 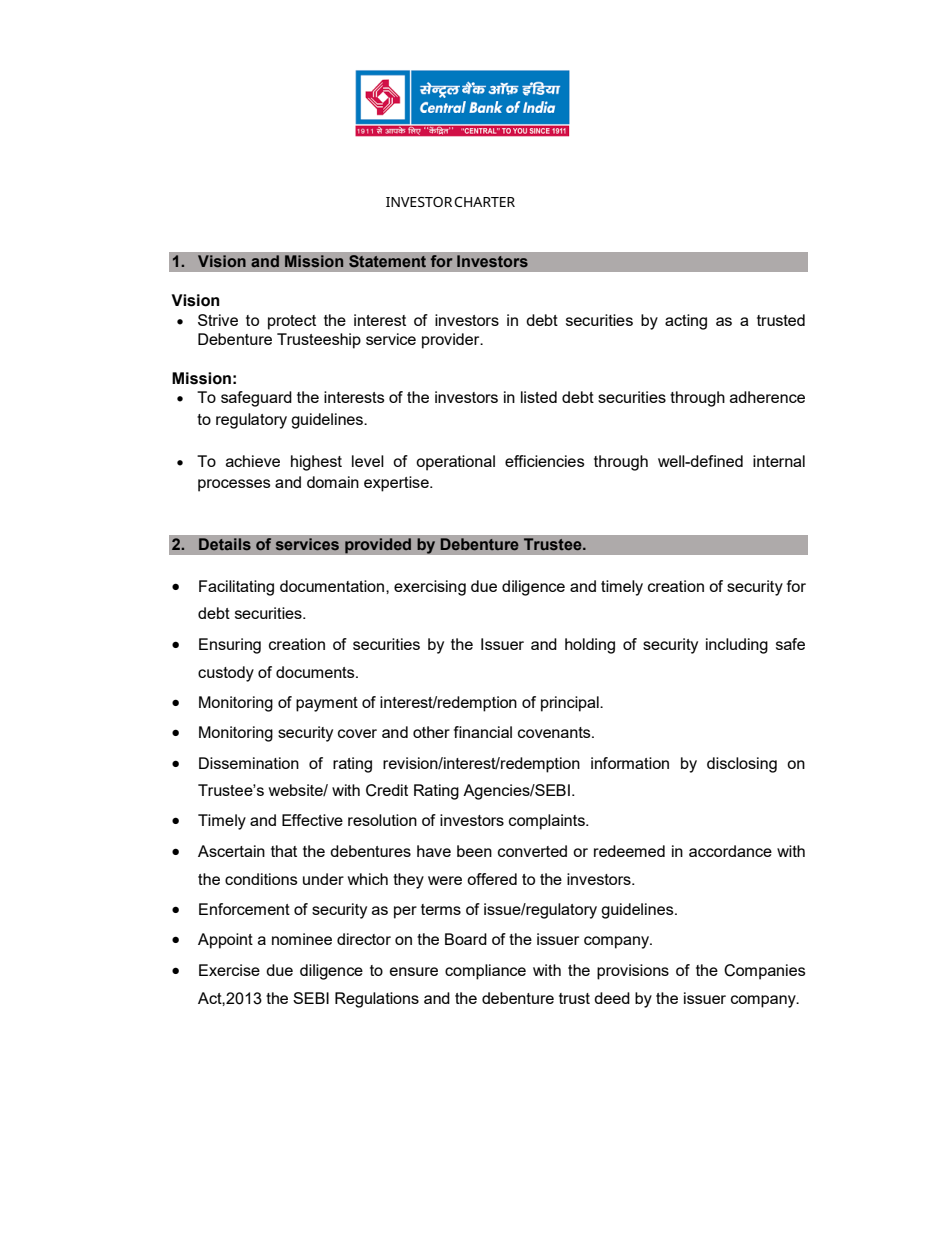 What do you see at coordinates (230, 646) in the document?
I see `Ensuring` at bounding box center [230, 646].
